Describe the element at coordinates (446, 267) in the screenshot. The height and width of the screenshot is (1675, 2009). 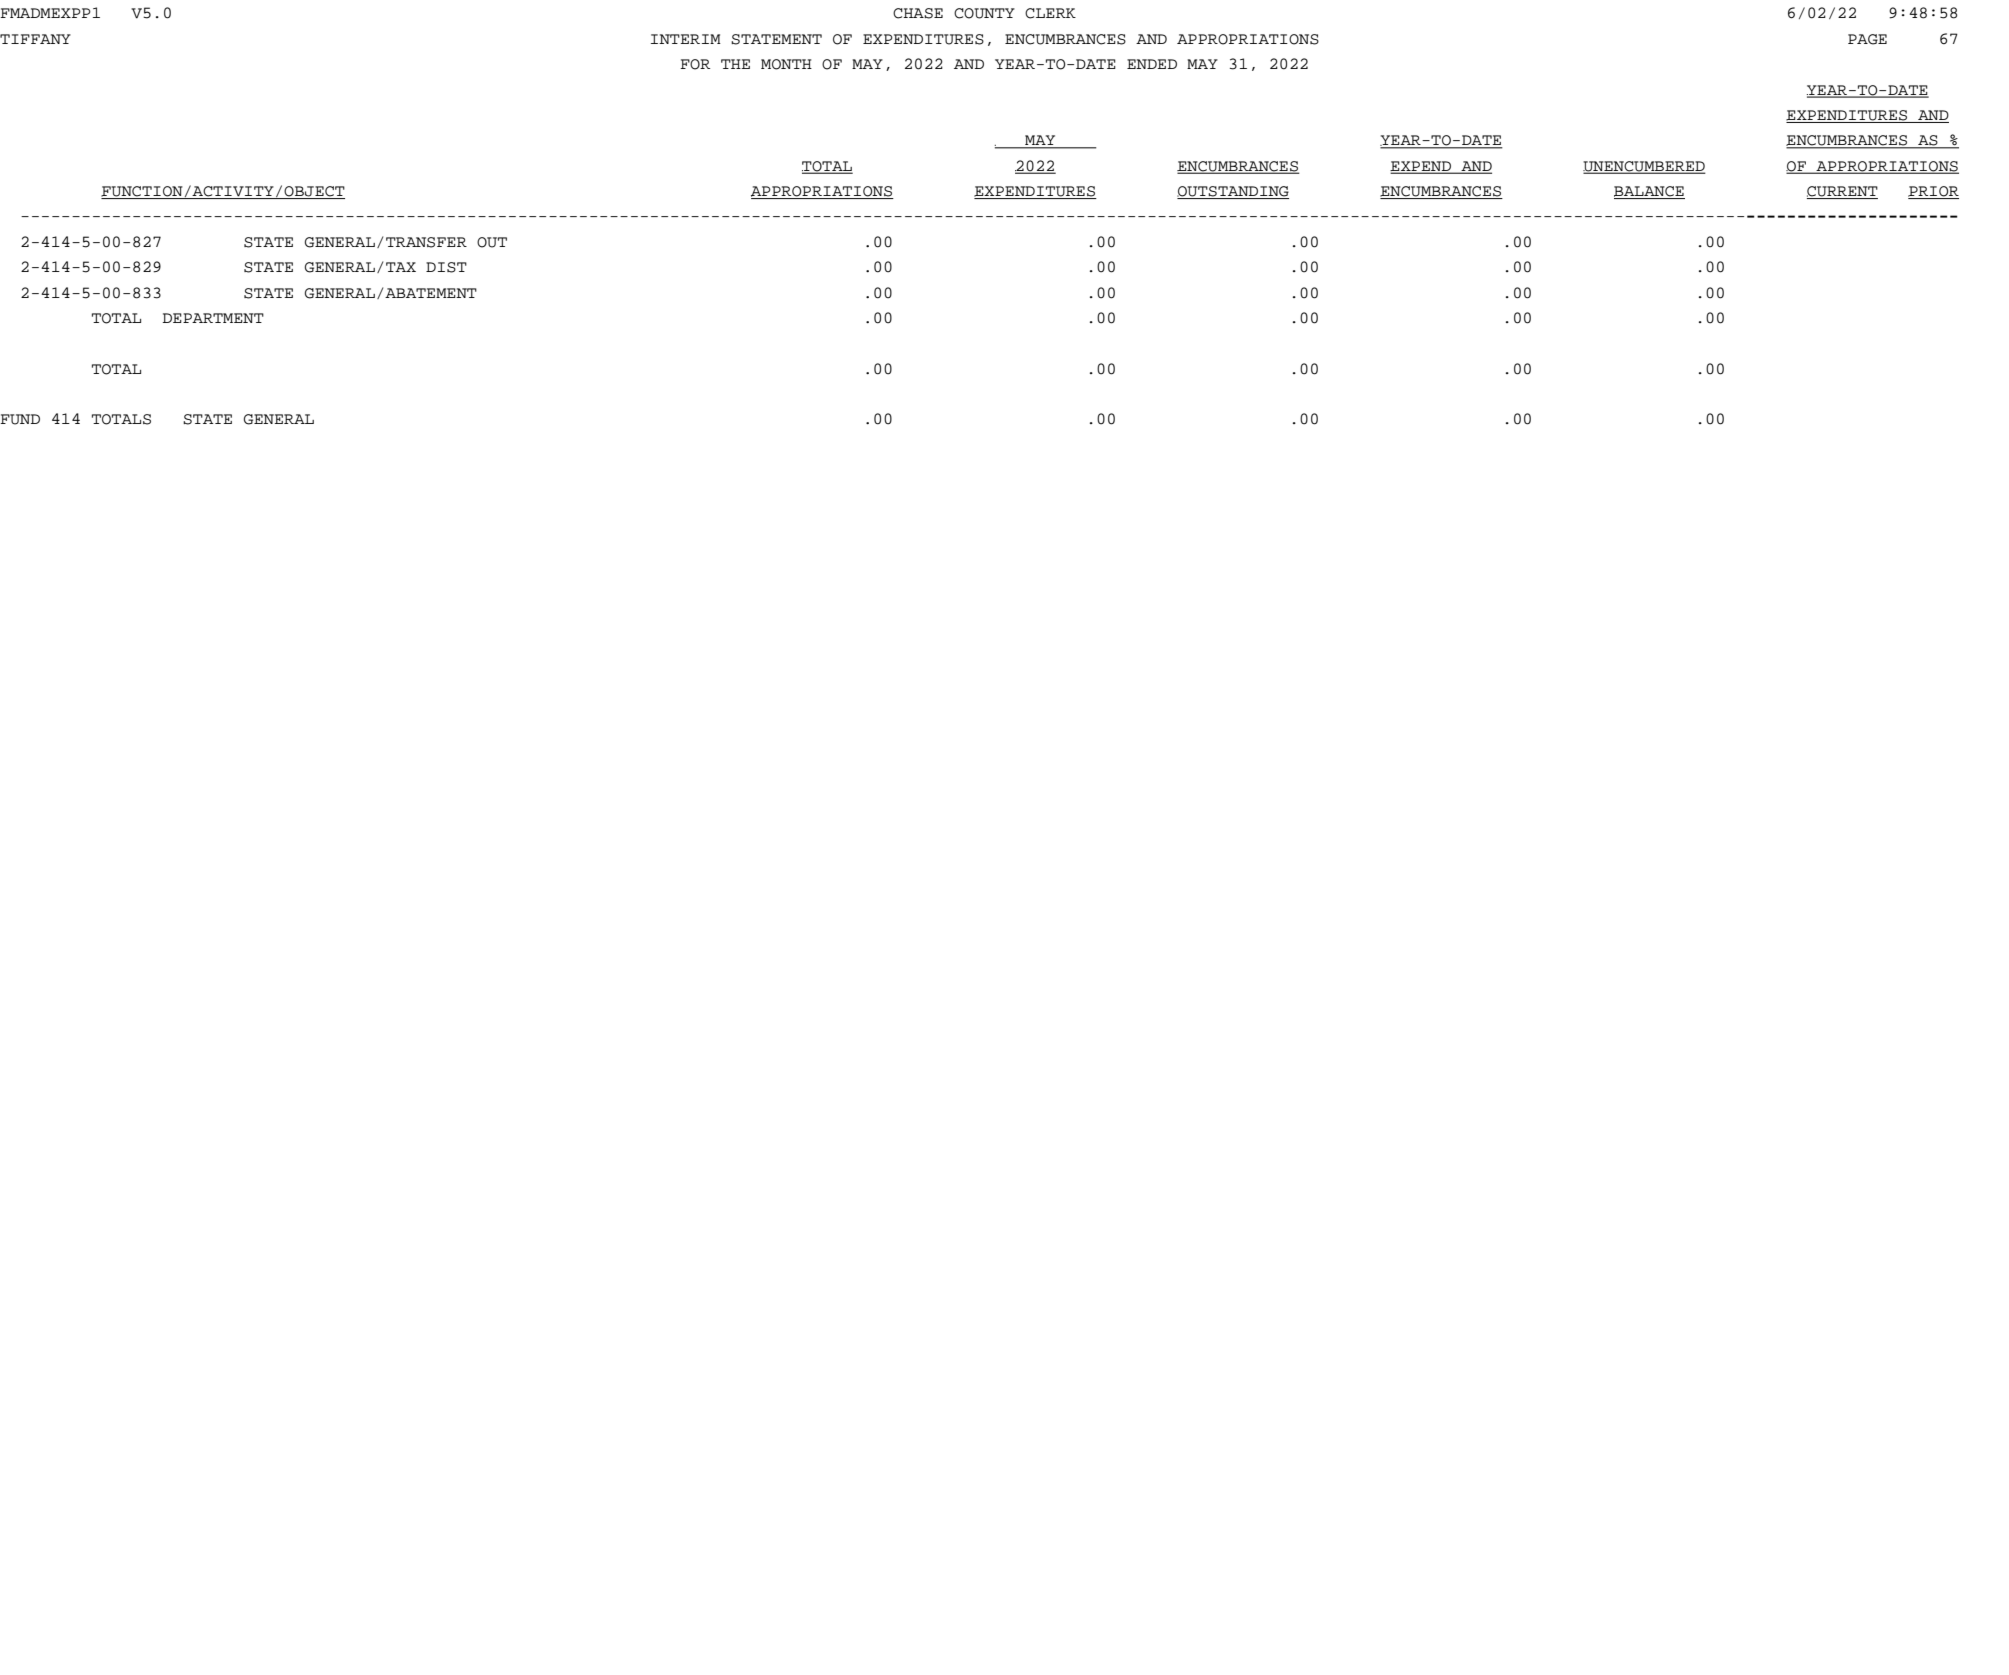
I see `DIST` at that location.
